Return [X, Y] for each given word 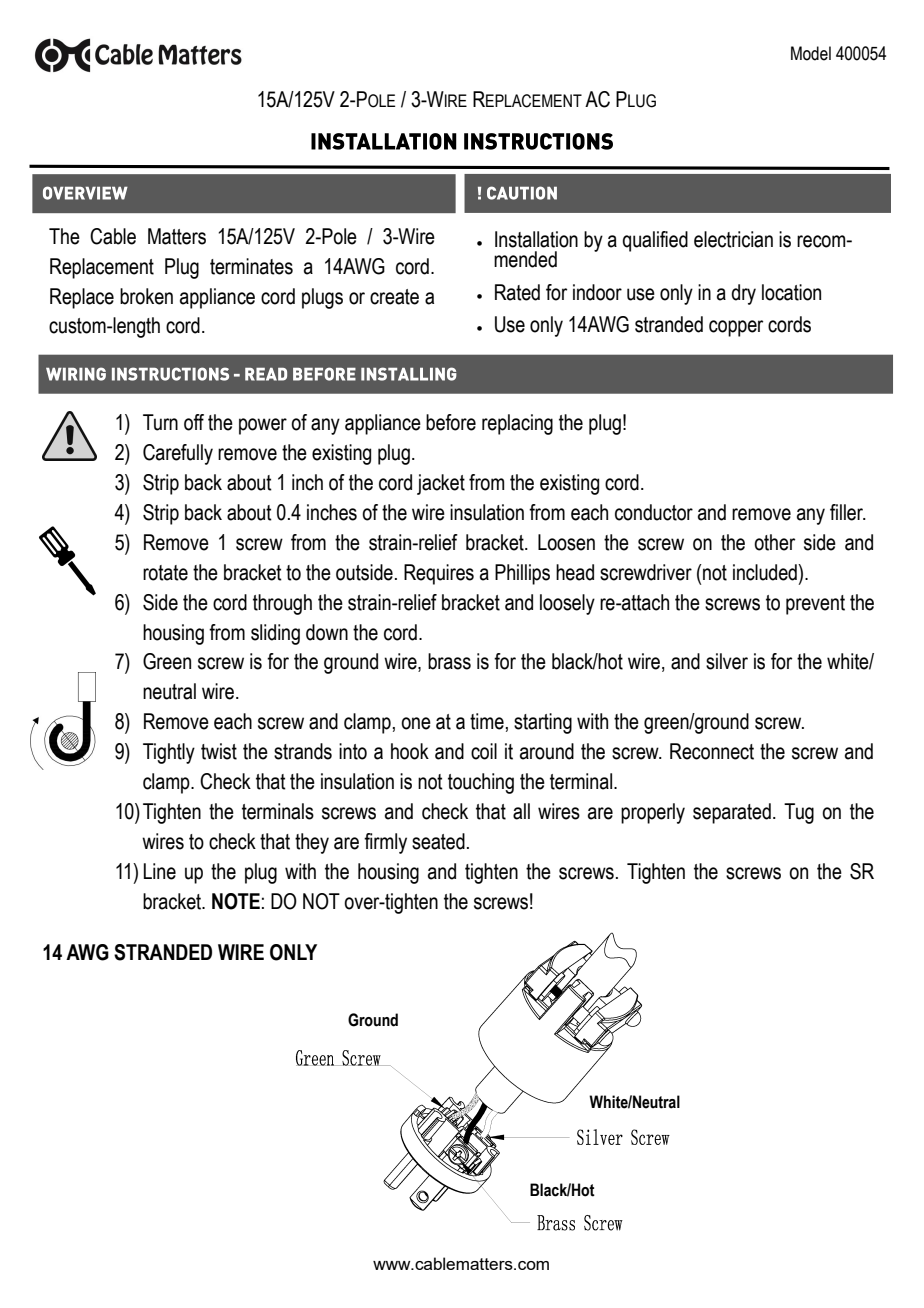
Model [811, 53]
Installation [536, 239]
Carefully [178, 454]
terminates [251, 266]
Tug [799, 813]
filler [847, 512]
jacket [441, 484]
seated [438, 841]
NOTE [236, 901]
